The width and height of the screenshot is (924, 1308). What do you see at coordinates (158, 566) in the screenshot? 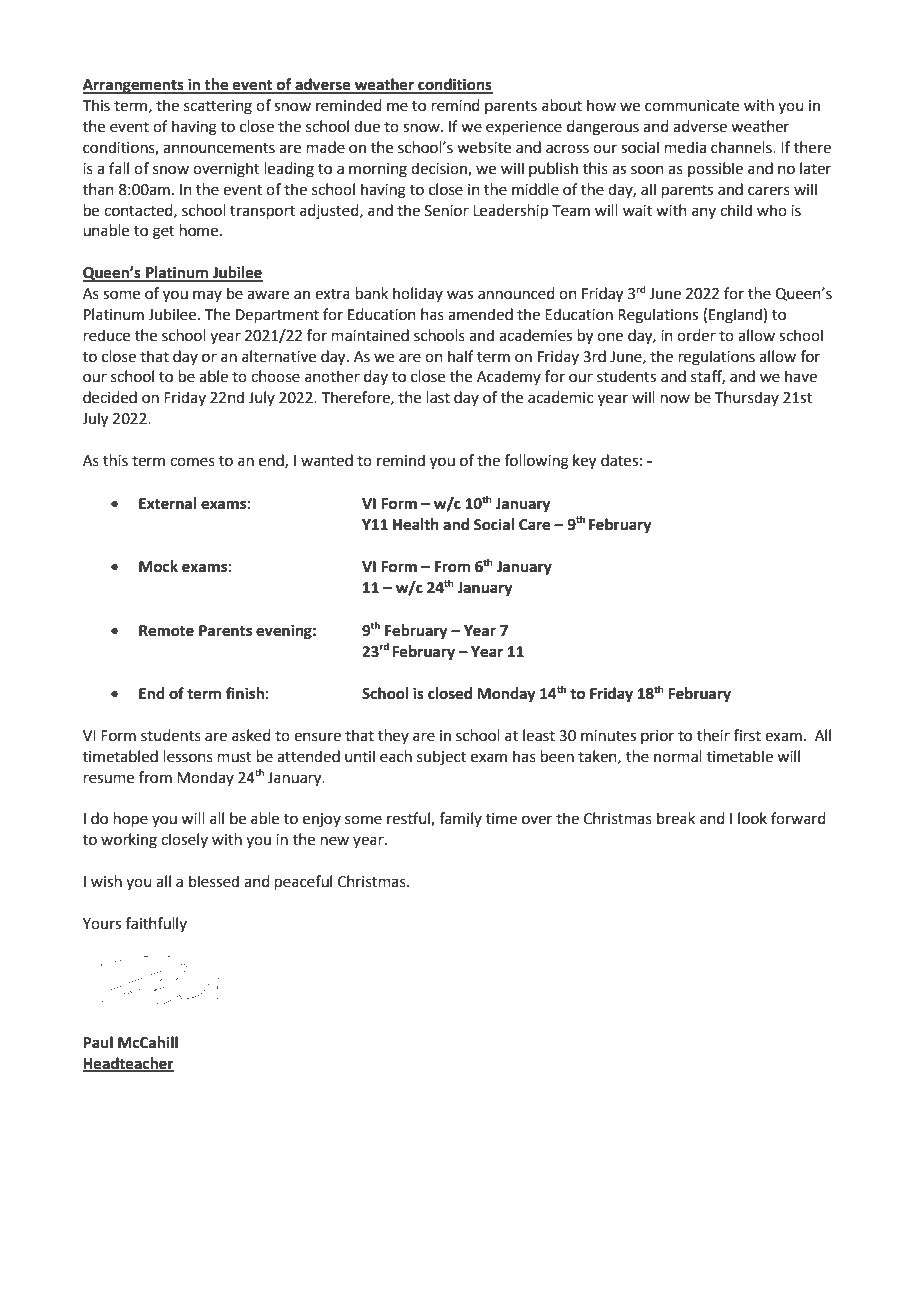
I see `Mock` at bounding box center [158, 566].
